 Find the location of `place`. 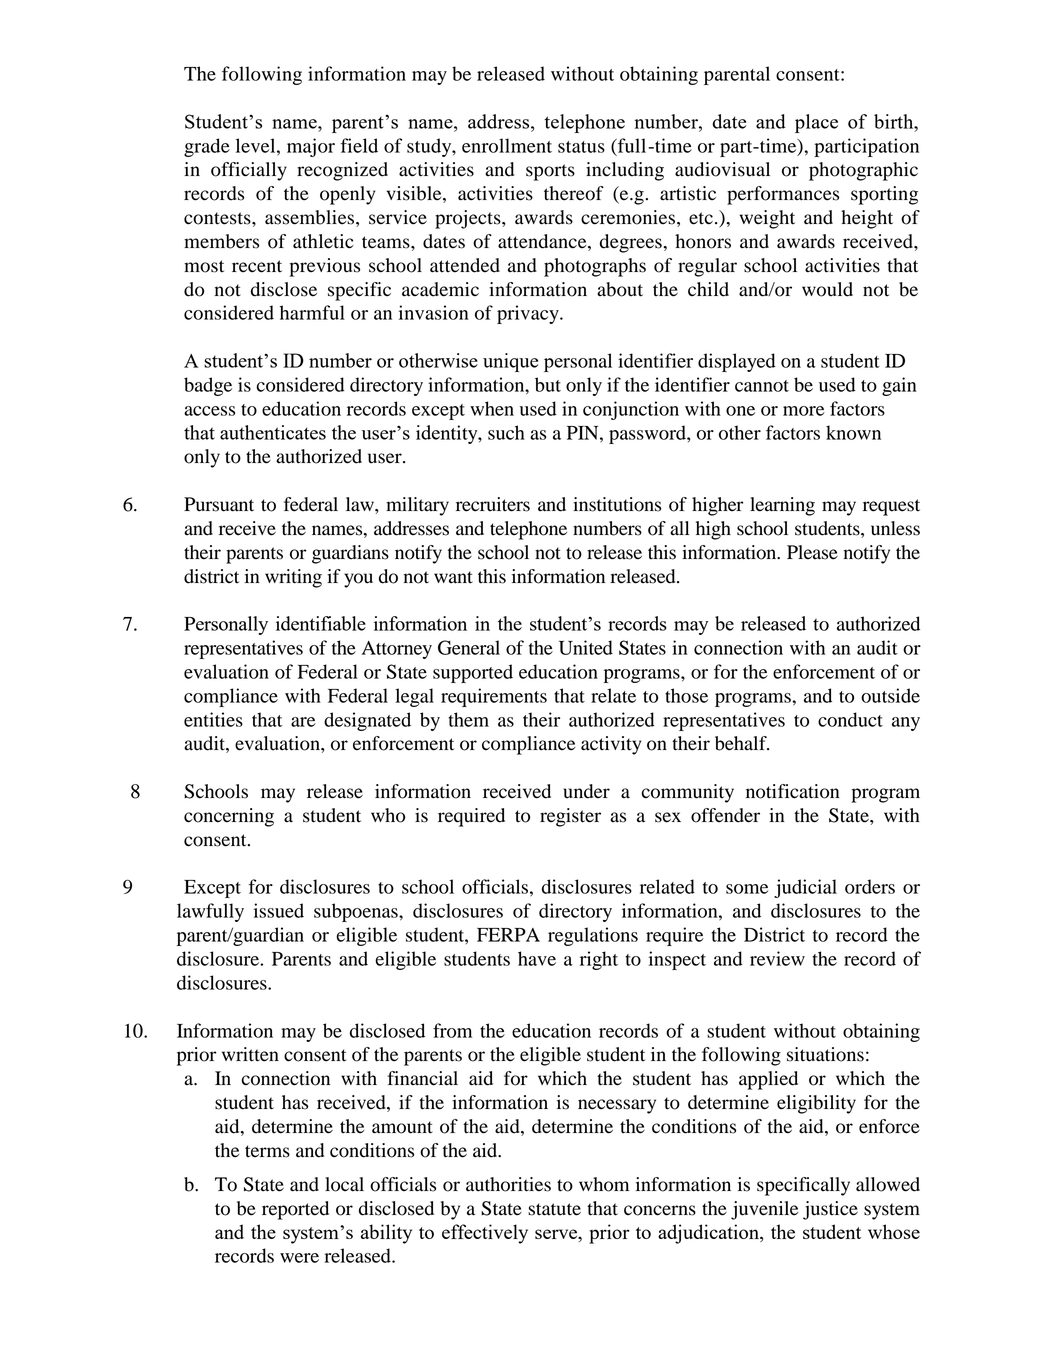

place is located at coordinates (816, 123).
